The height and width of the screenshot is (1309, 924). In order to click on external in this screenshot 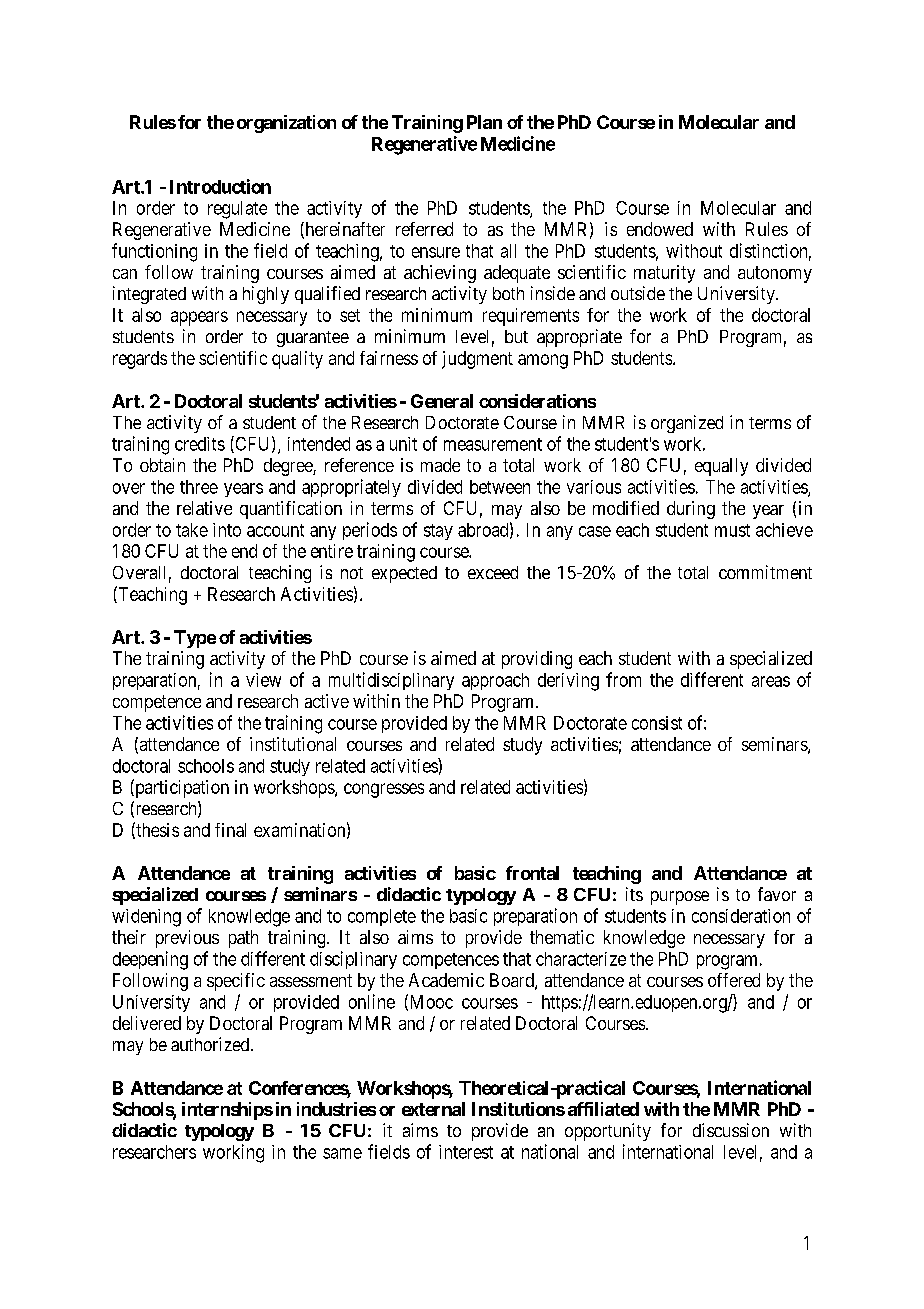, I will do `click(433, 1109)`.
